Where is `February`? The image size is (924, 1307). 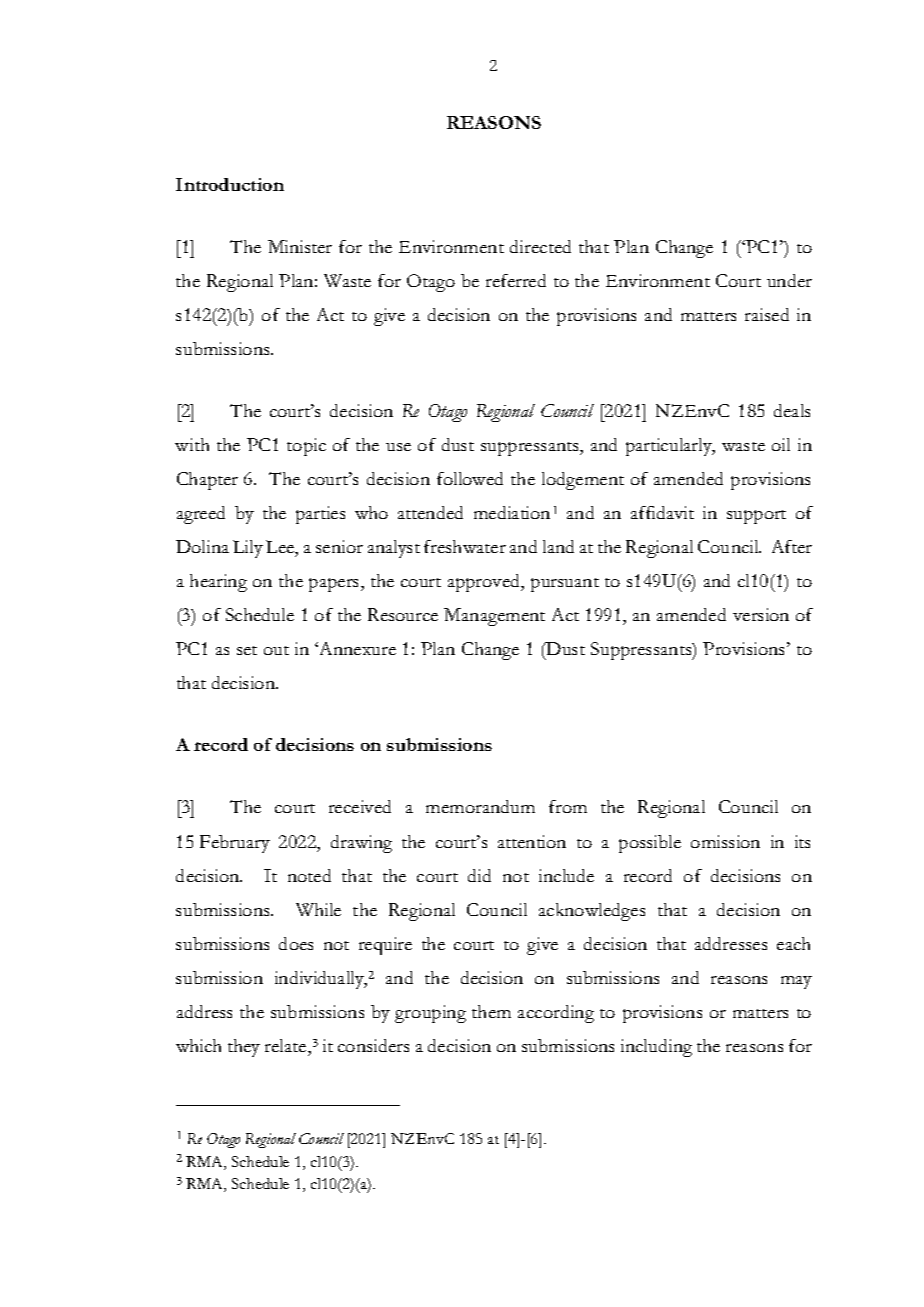 February is located at coordinates (235, 844).
